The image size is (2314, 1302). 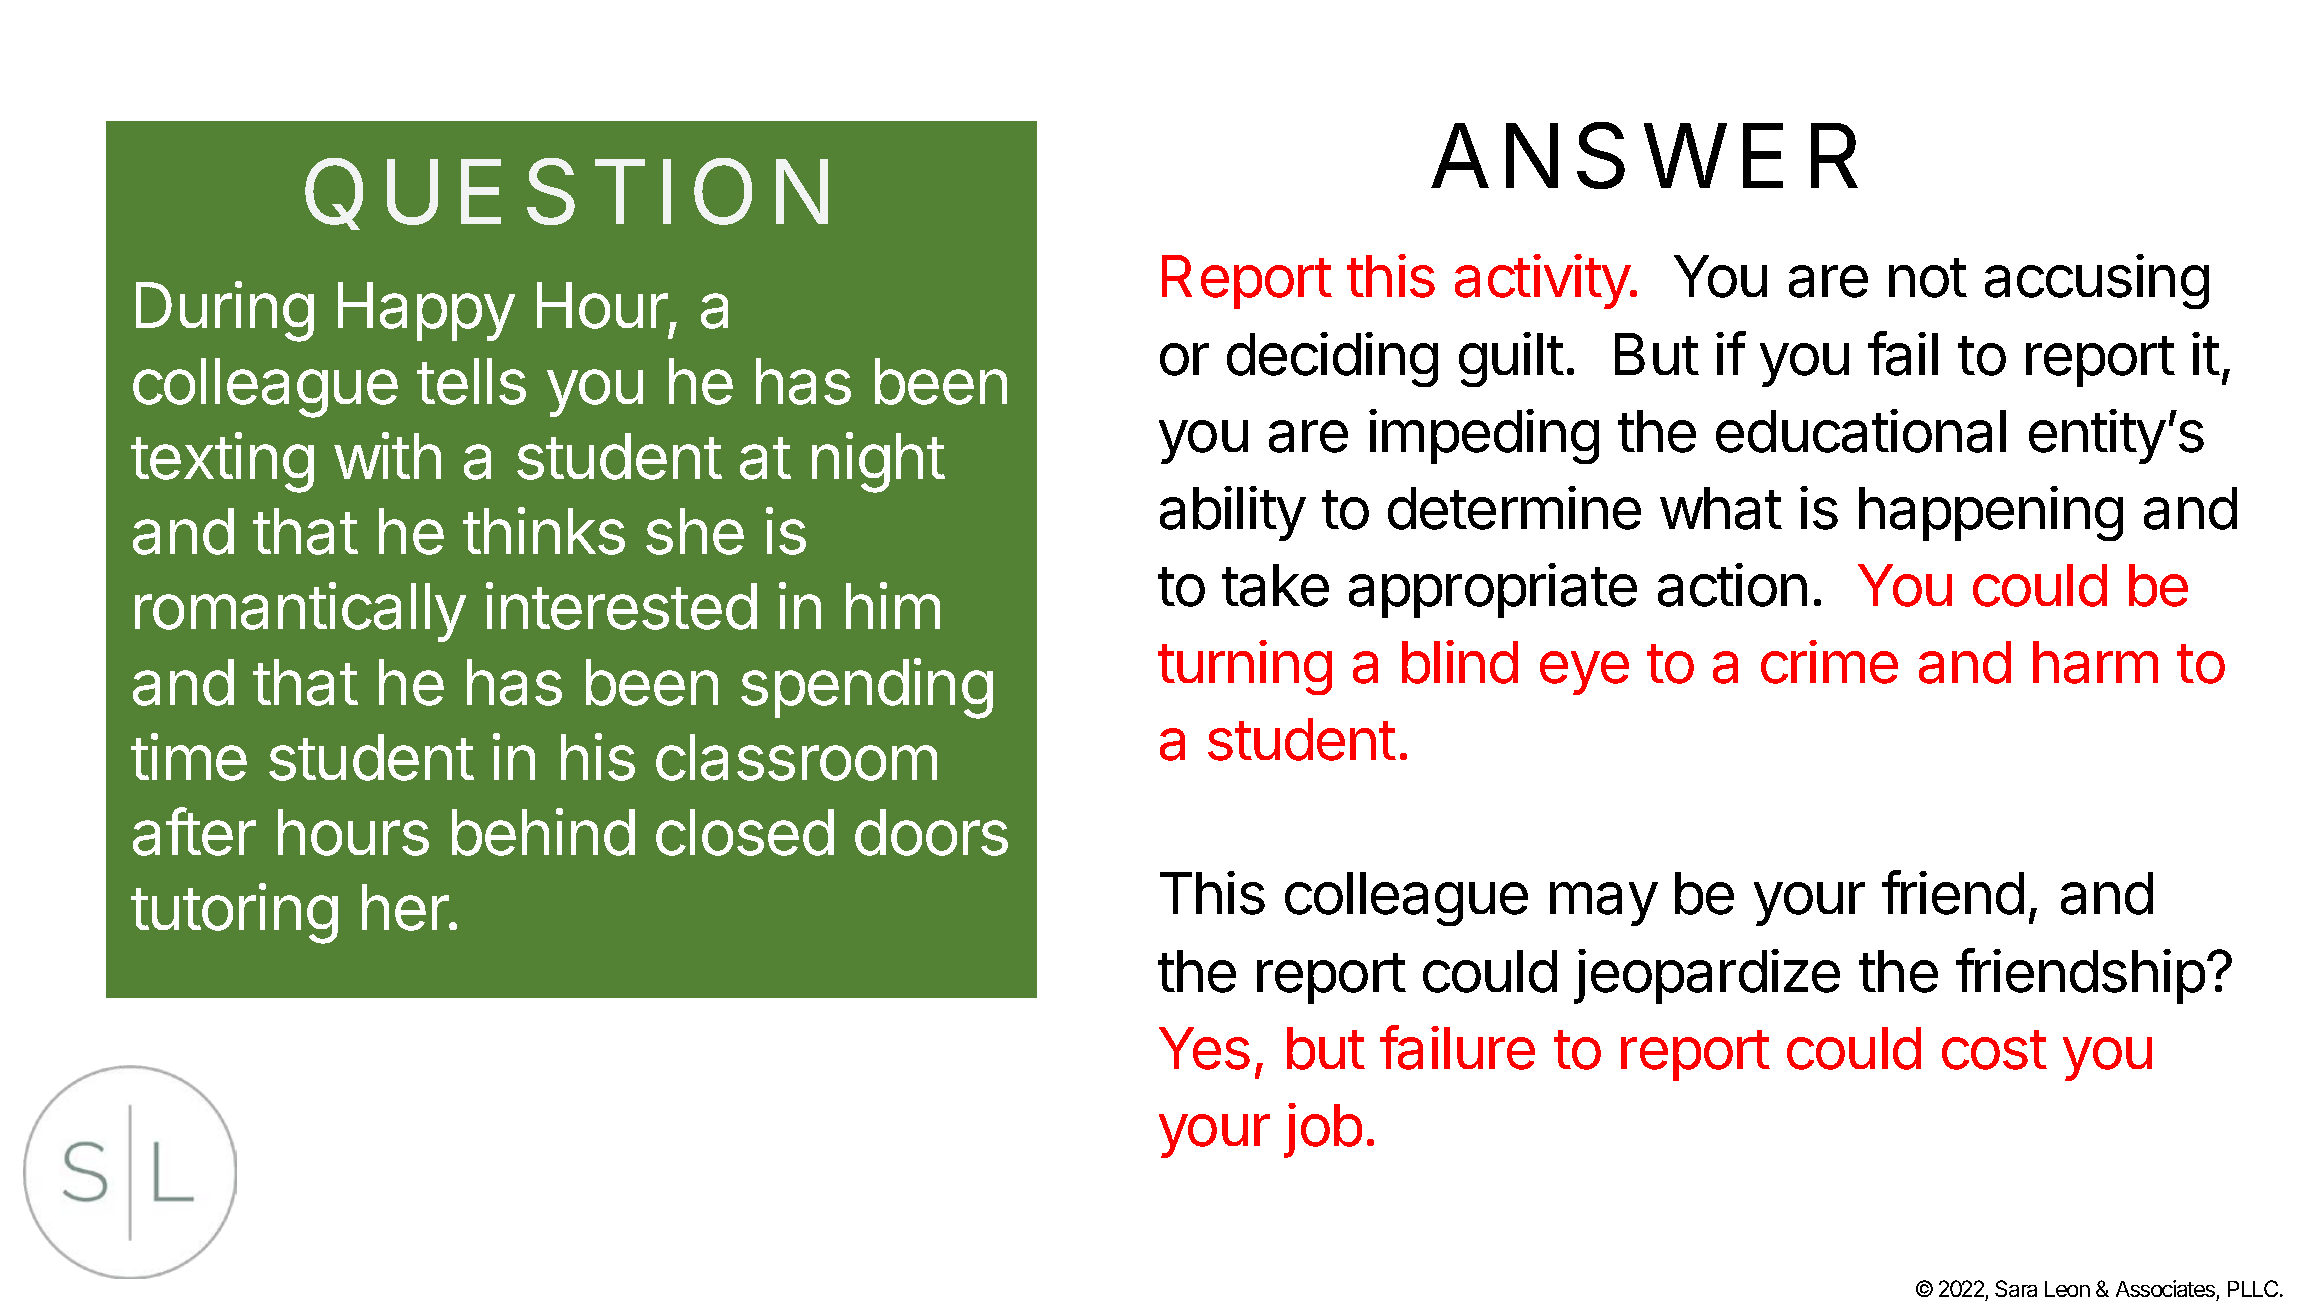 I want to click on Yes, so click(x=1204, y=1048).
